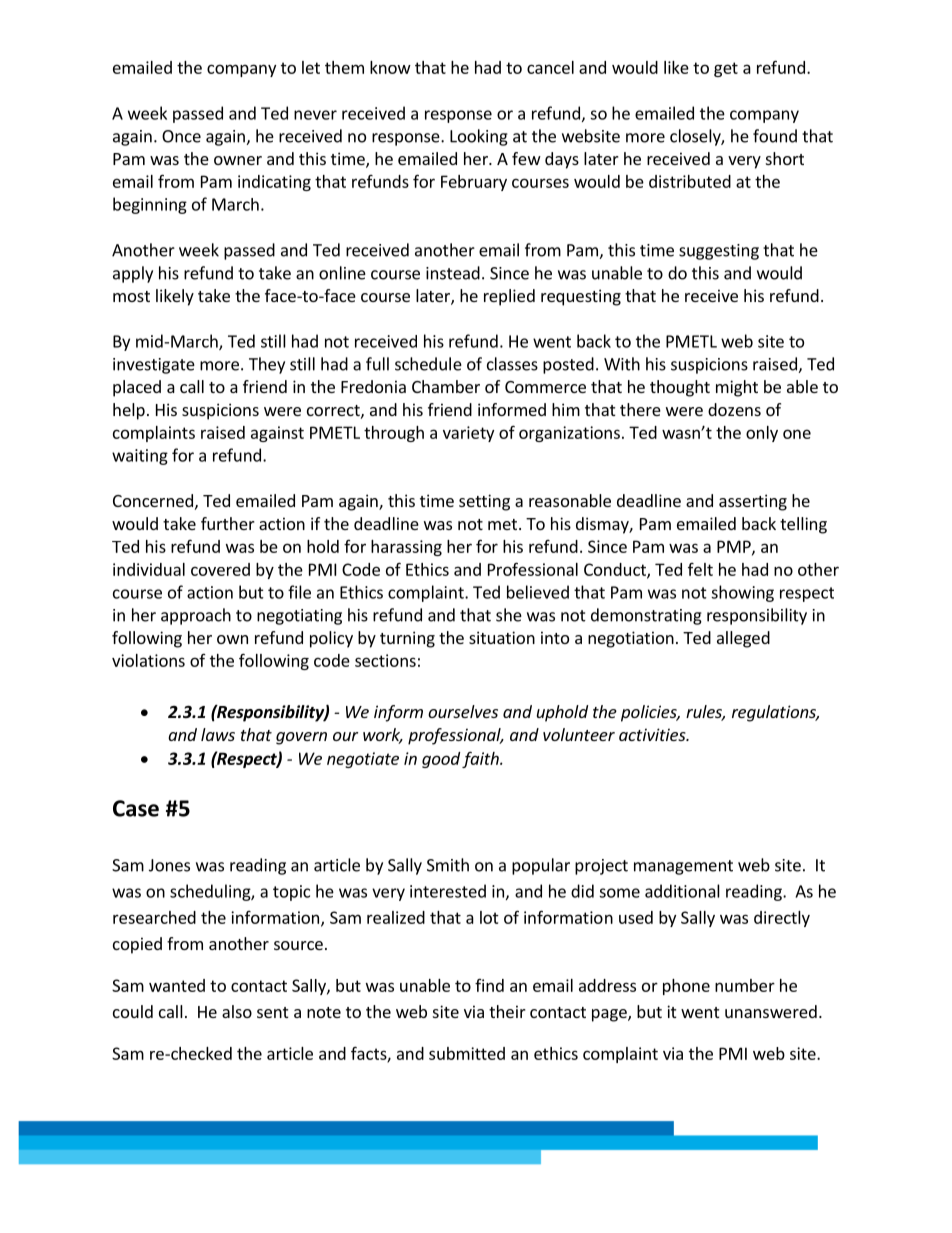 The image size is (952, 1233). Describe the element at coordinates (479, 137) in the page. I see `Looking` at that location.
